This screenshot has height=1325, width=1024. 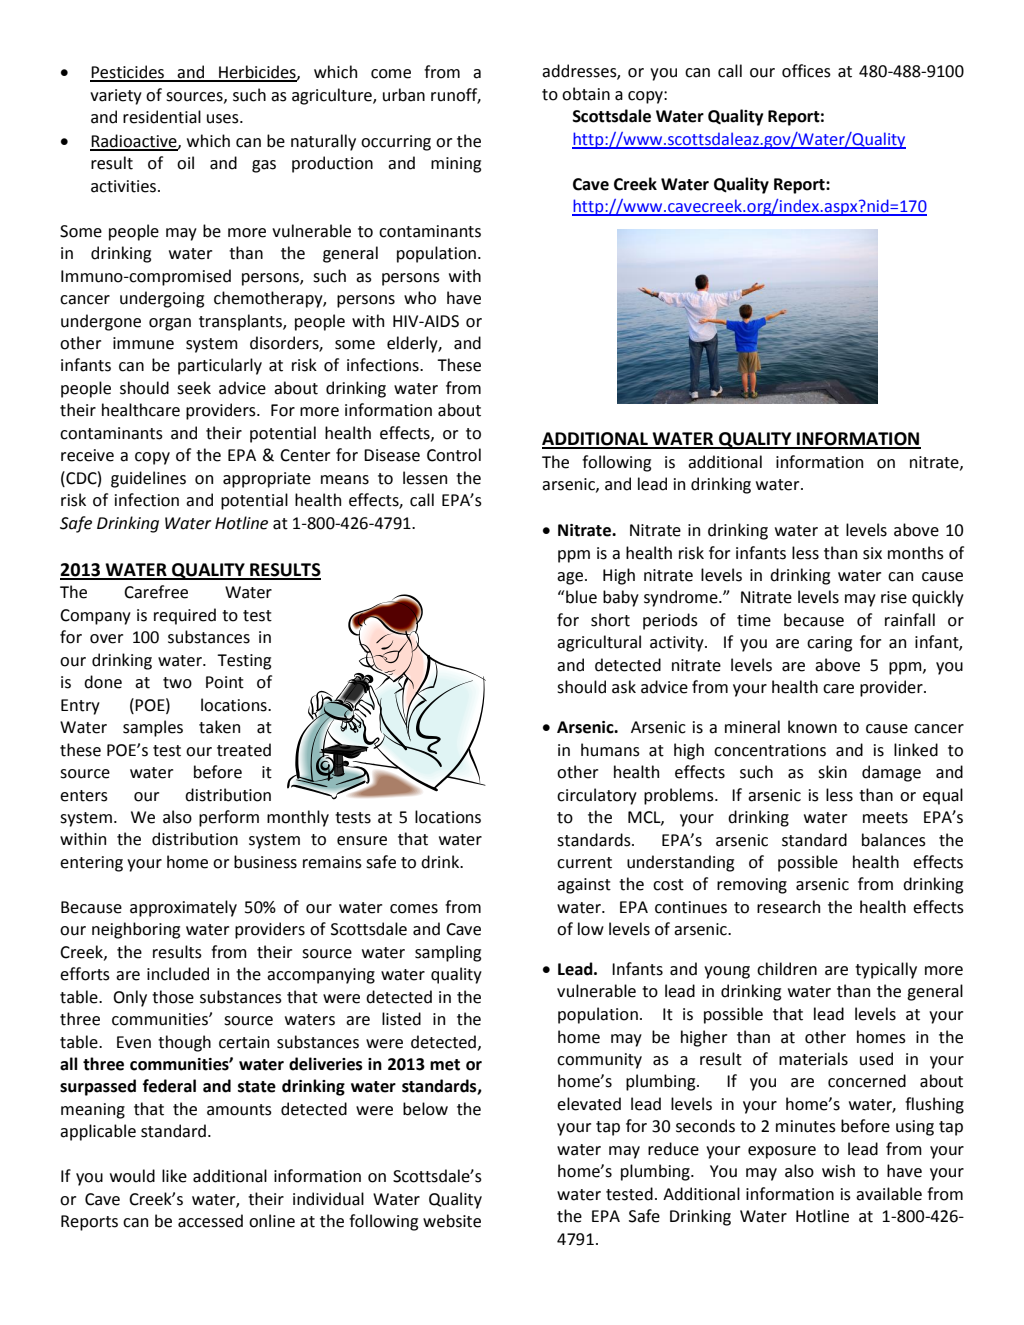 I want to click on like, so click(x=174, y=1176).
